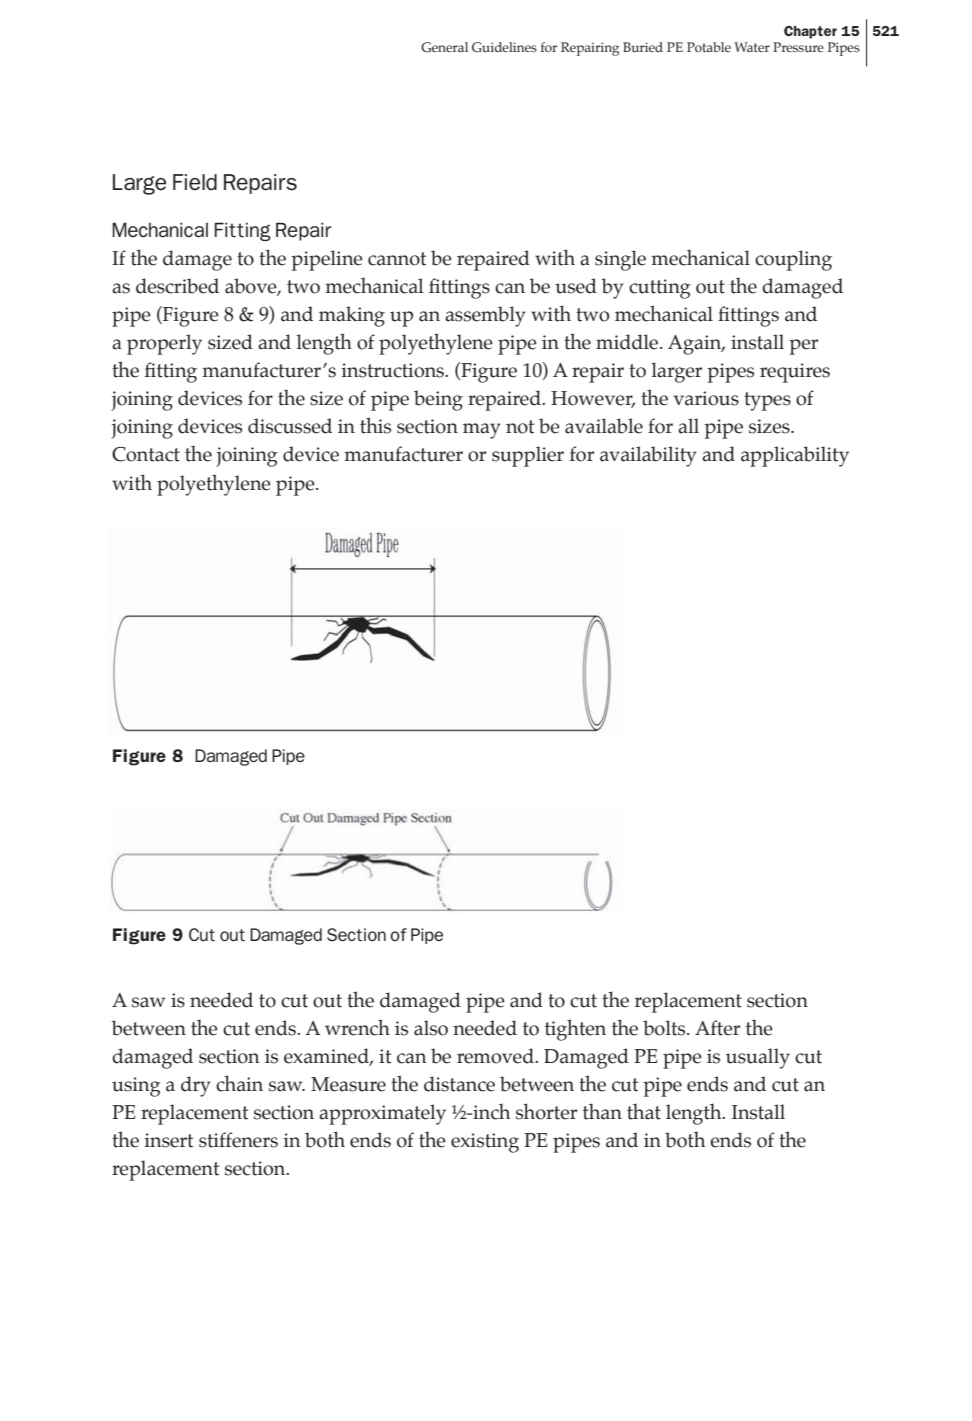 The width and height of the screenshot is (972, 1421). I want to click on may, so click(482, 431).
